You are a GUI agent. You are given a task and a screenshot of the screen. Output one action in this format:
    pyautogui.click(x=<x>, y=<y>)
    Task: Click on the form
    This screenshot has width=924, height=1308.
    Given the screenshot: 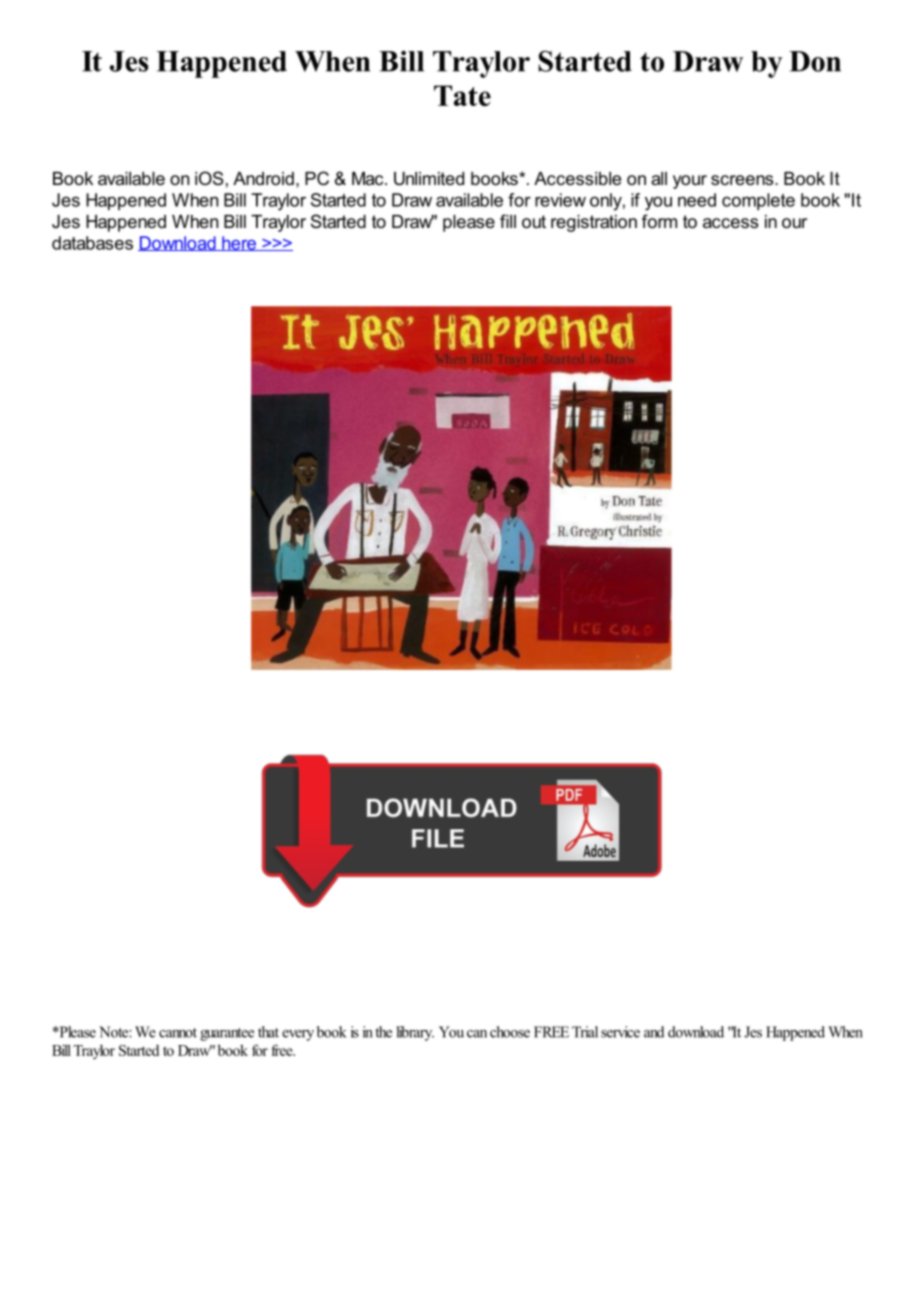 What is the action you would take?
    pyautogui.click(x=659, y=221)
